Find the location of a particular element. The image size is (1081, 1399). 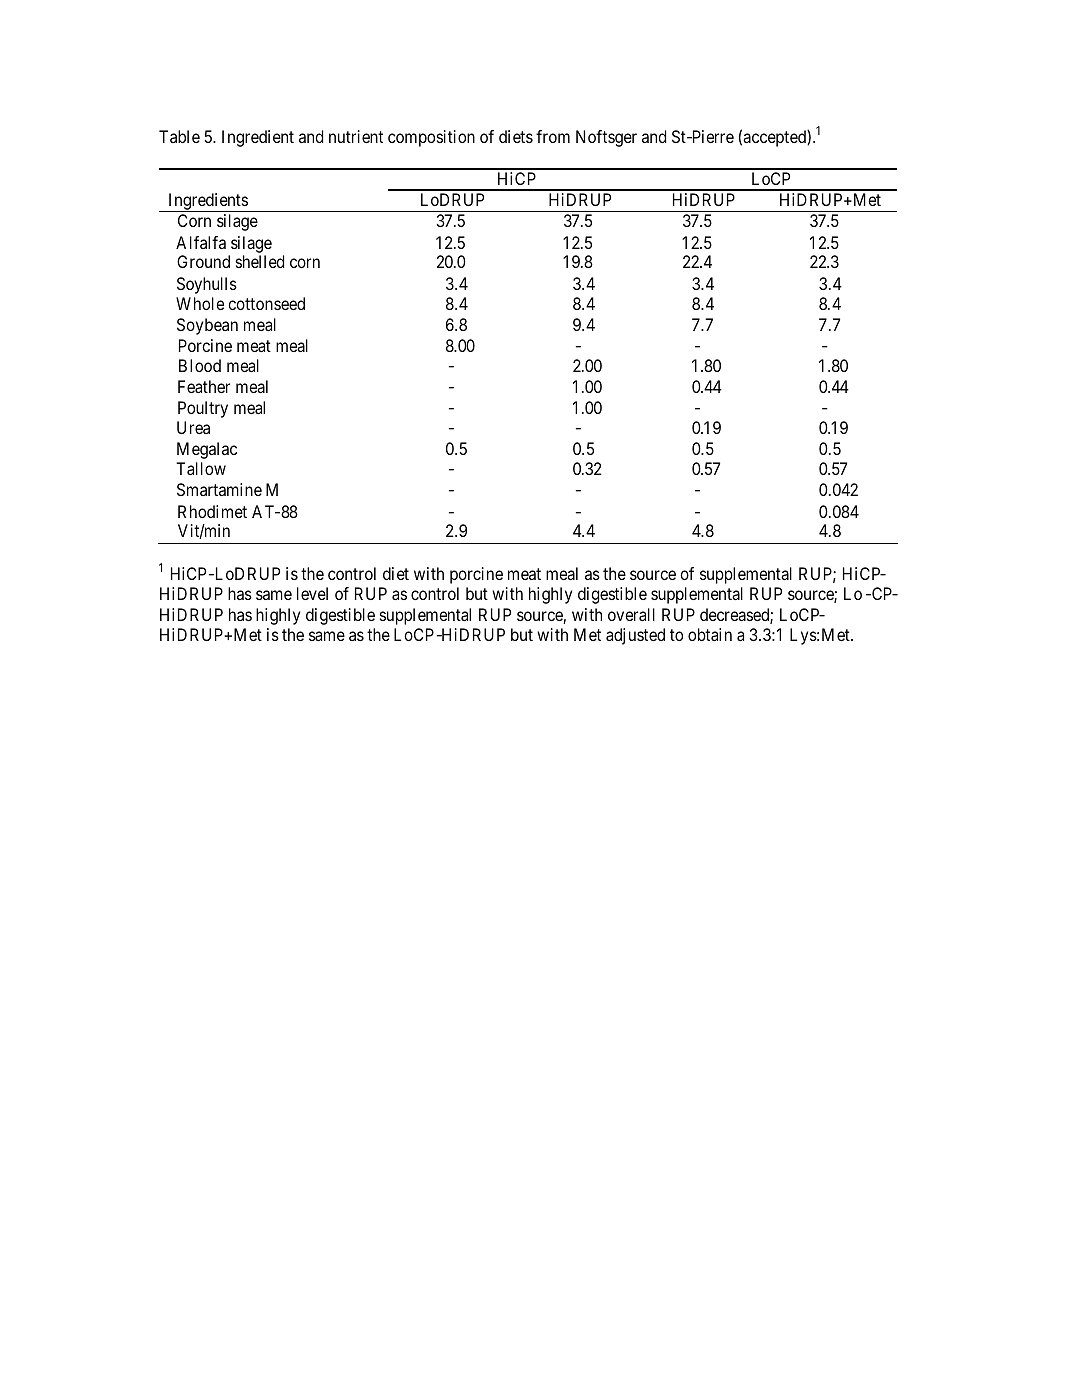

Table is located at coordinates (179, 136).
